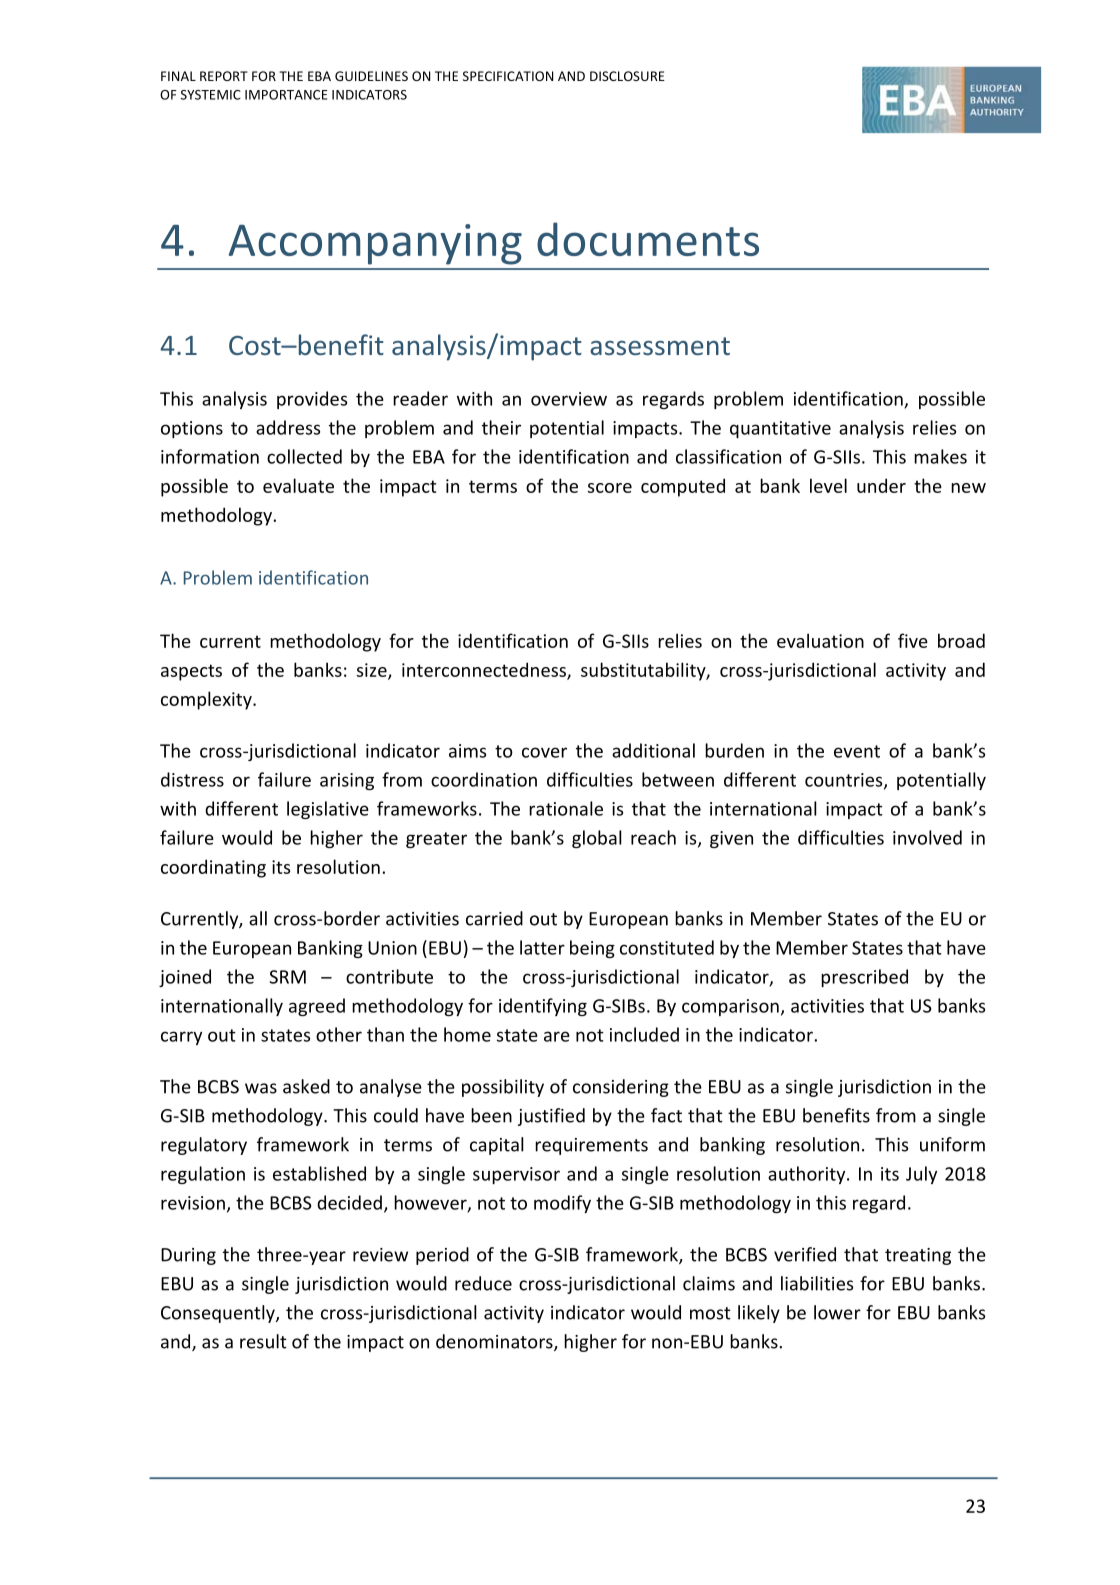 This document has height=1585, width=1120. Describe the element at coordinates (298, 485) in the document. I see `evaluate` at that location.
